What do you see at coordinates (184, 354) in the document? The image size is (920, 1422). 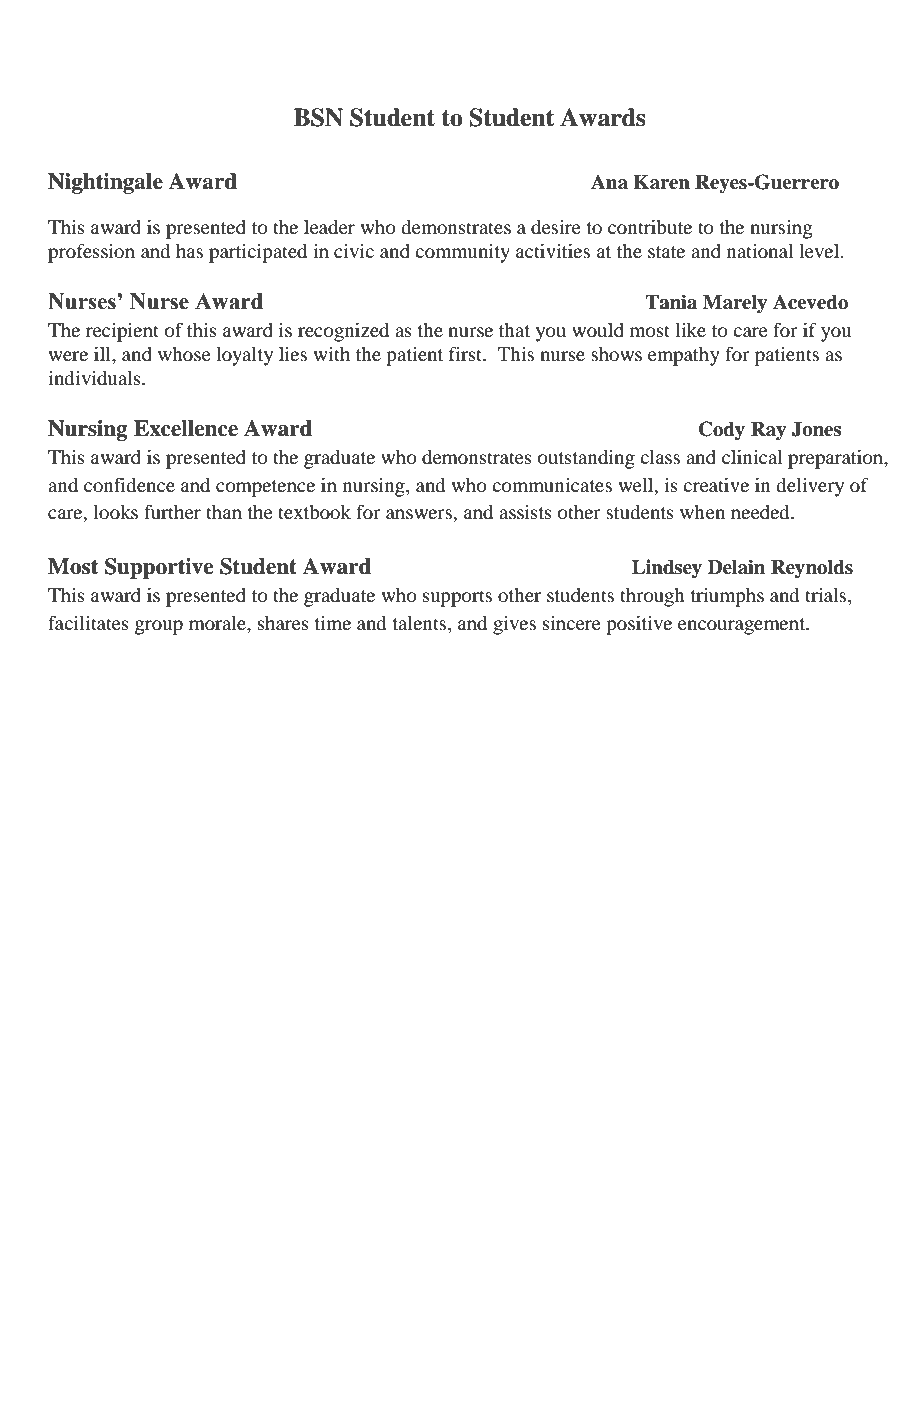 I see `whose` at bounding box center [184, 354].
